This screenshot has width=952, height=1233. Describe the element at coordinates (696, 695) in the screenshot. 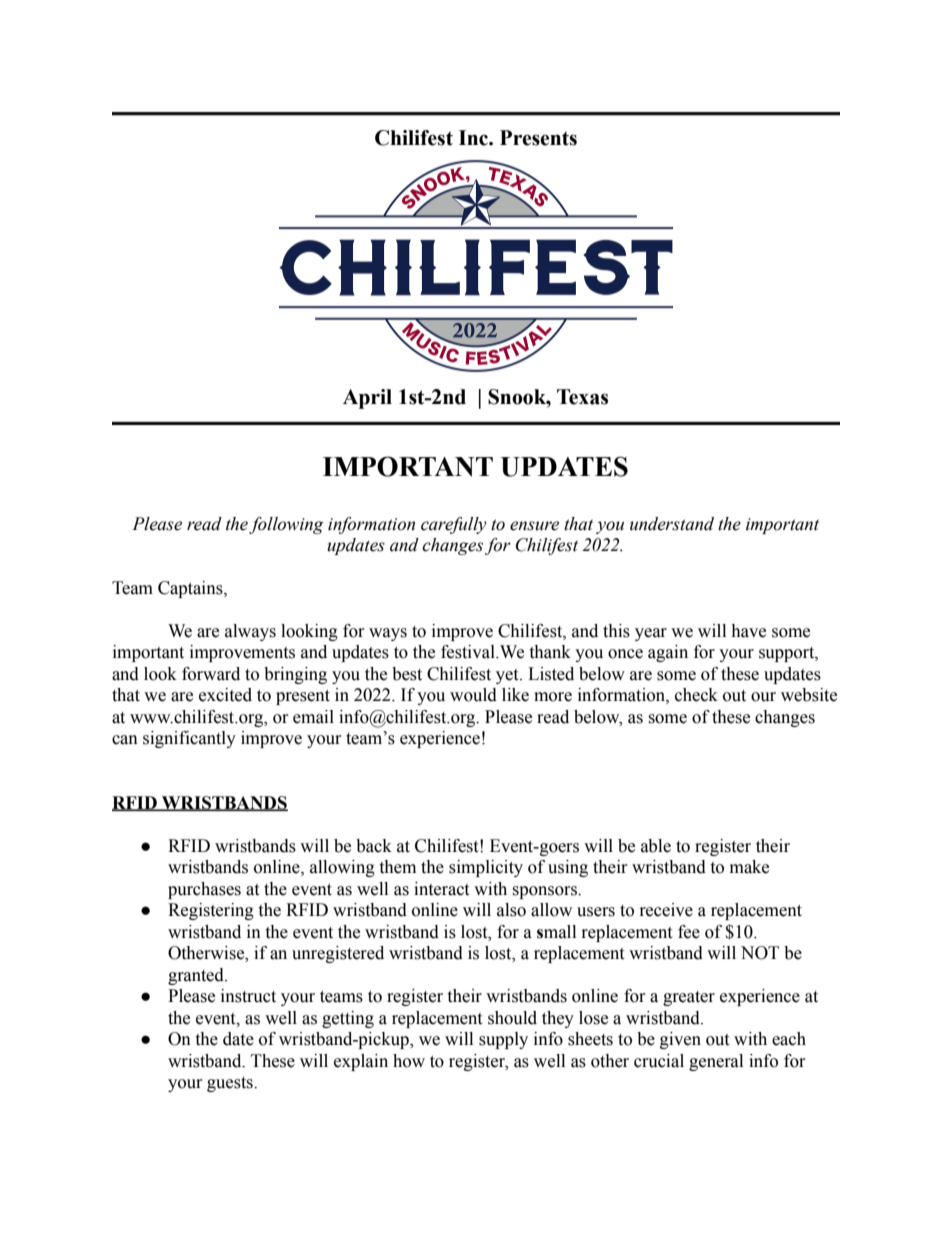

I see `check` at that location.
